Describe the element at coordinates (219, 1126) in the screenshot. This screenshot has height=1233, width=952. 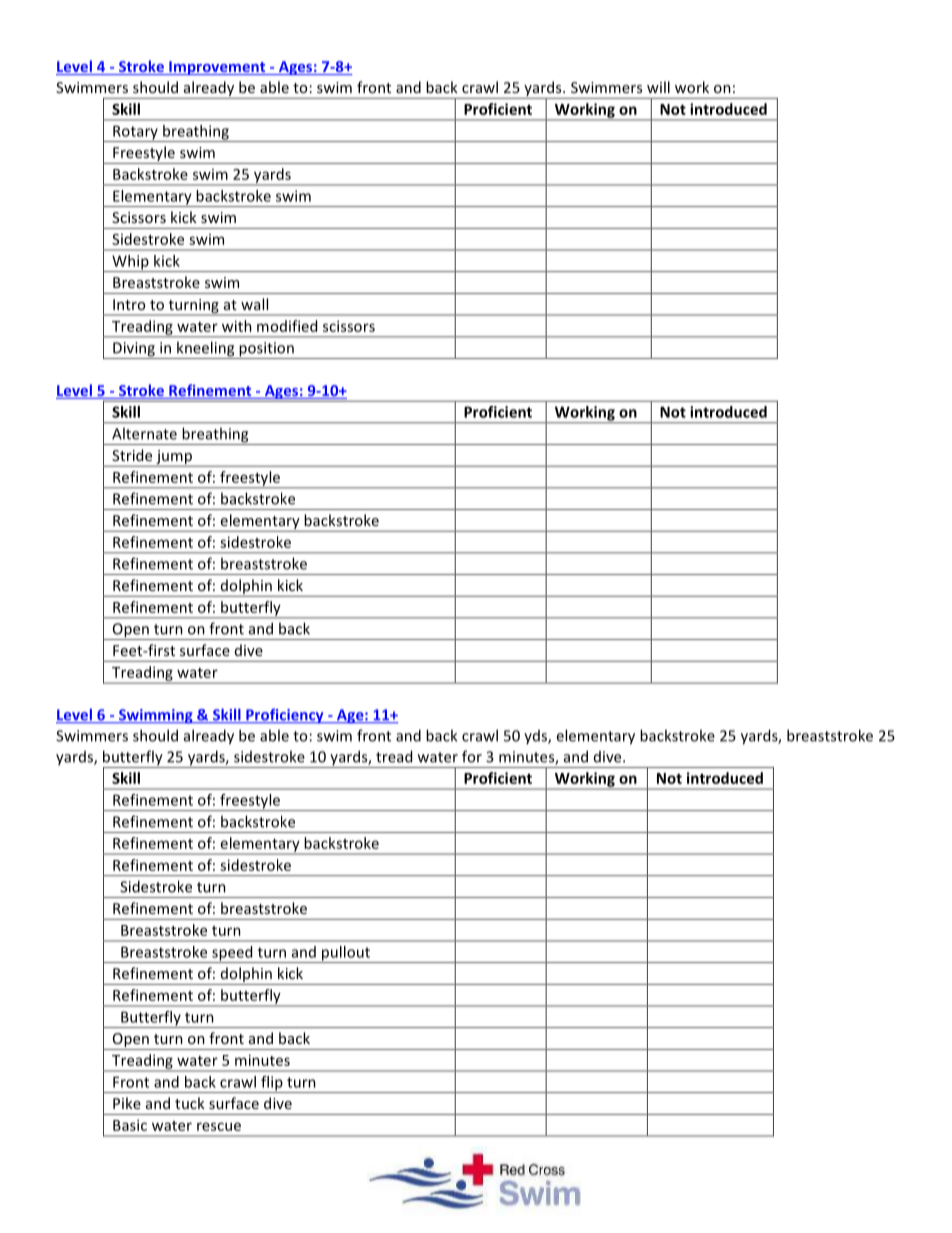
I see `rescue` at that location.
